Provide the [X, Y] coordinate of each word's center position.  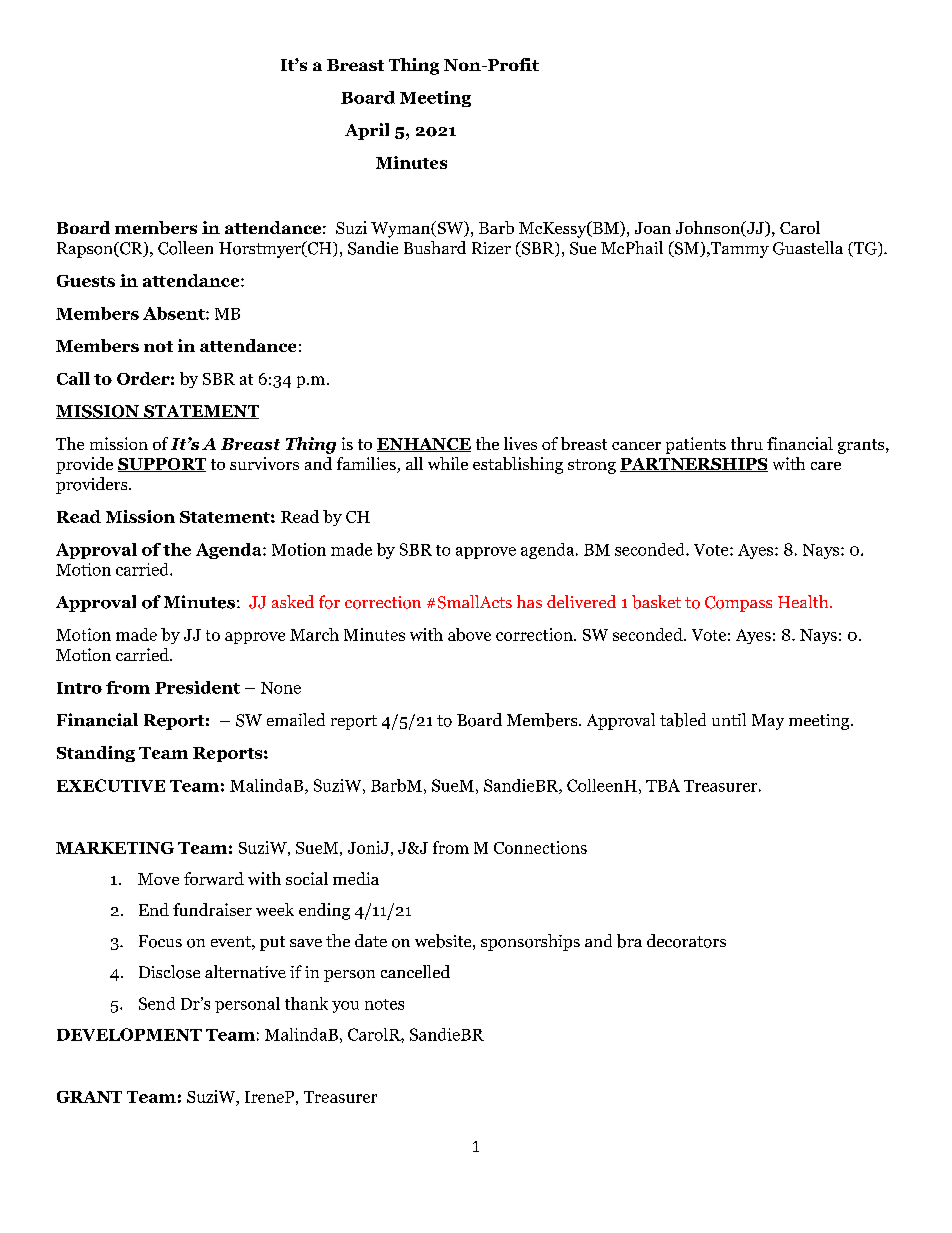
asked [293, 601]
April [367, 131]
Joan [653, 228]
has [529, 601]
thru [747, 443]
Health [804, 601]
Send [157, 1003]
